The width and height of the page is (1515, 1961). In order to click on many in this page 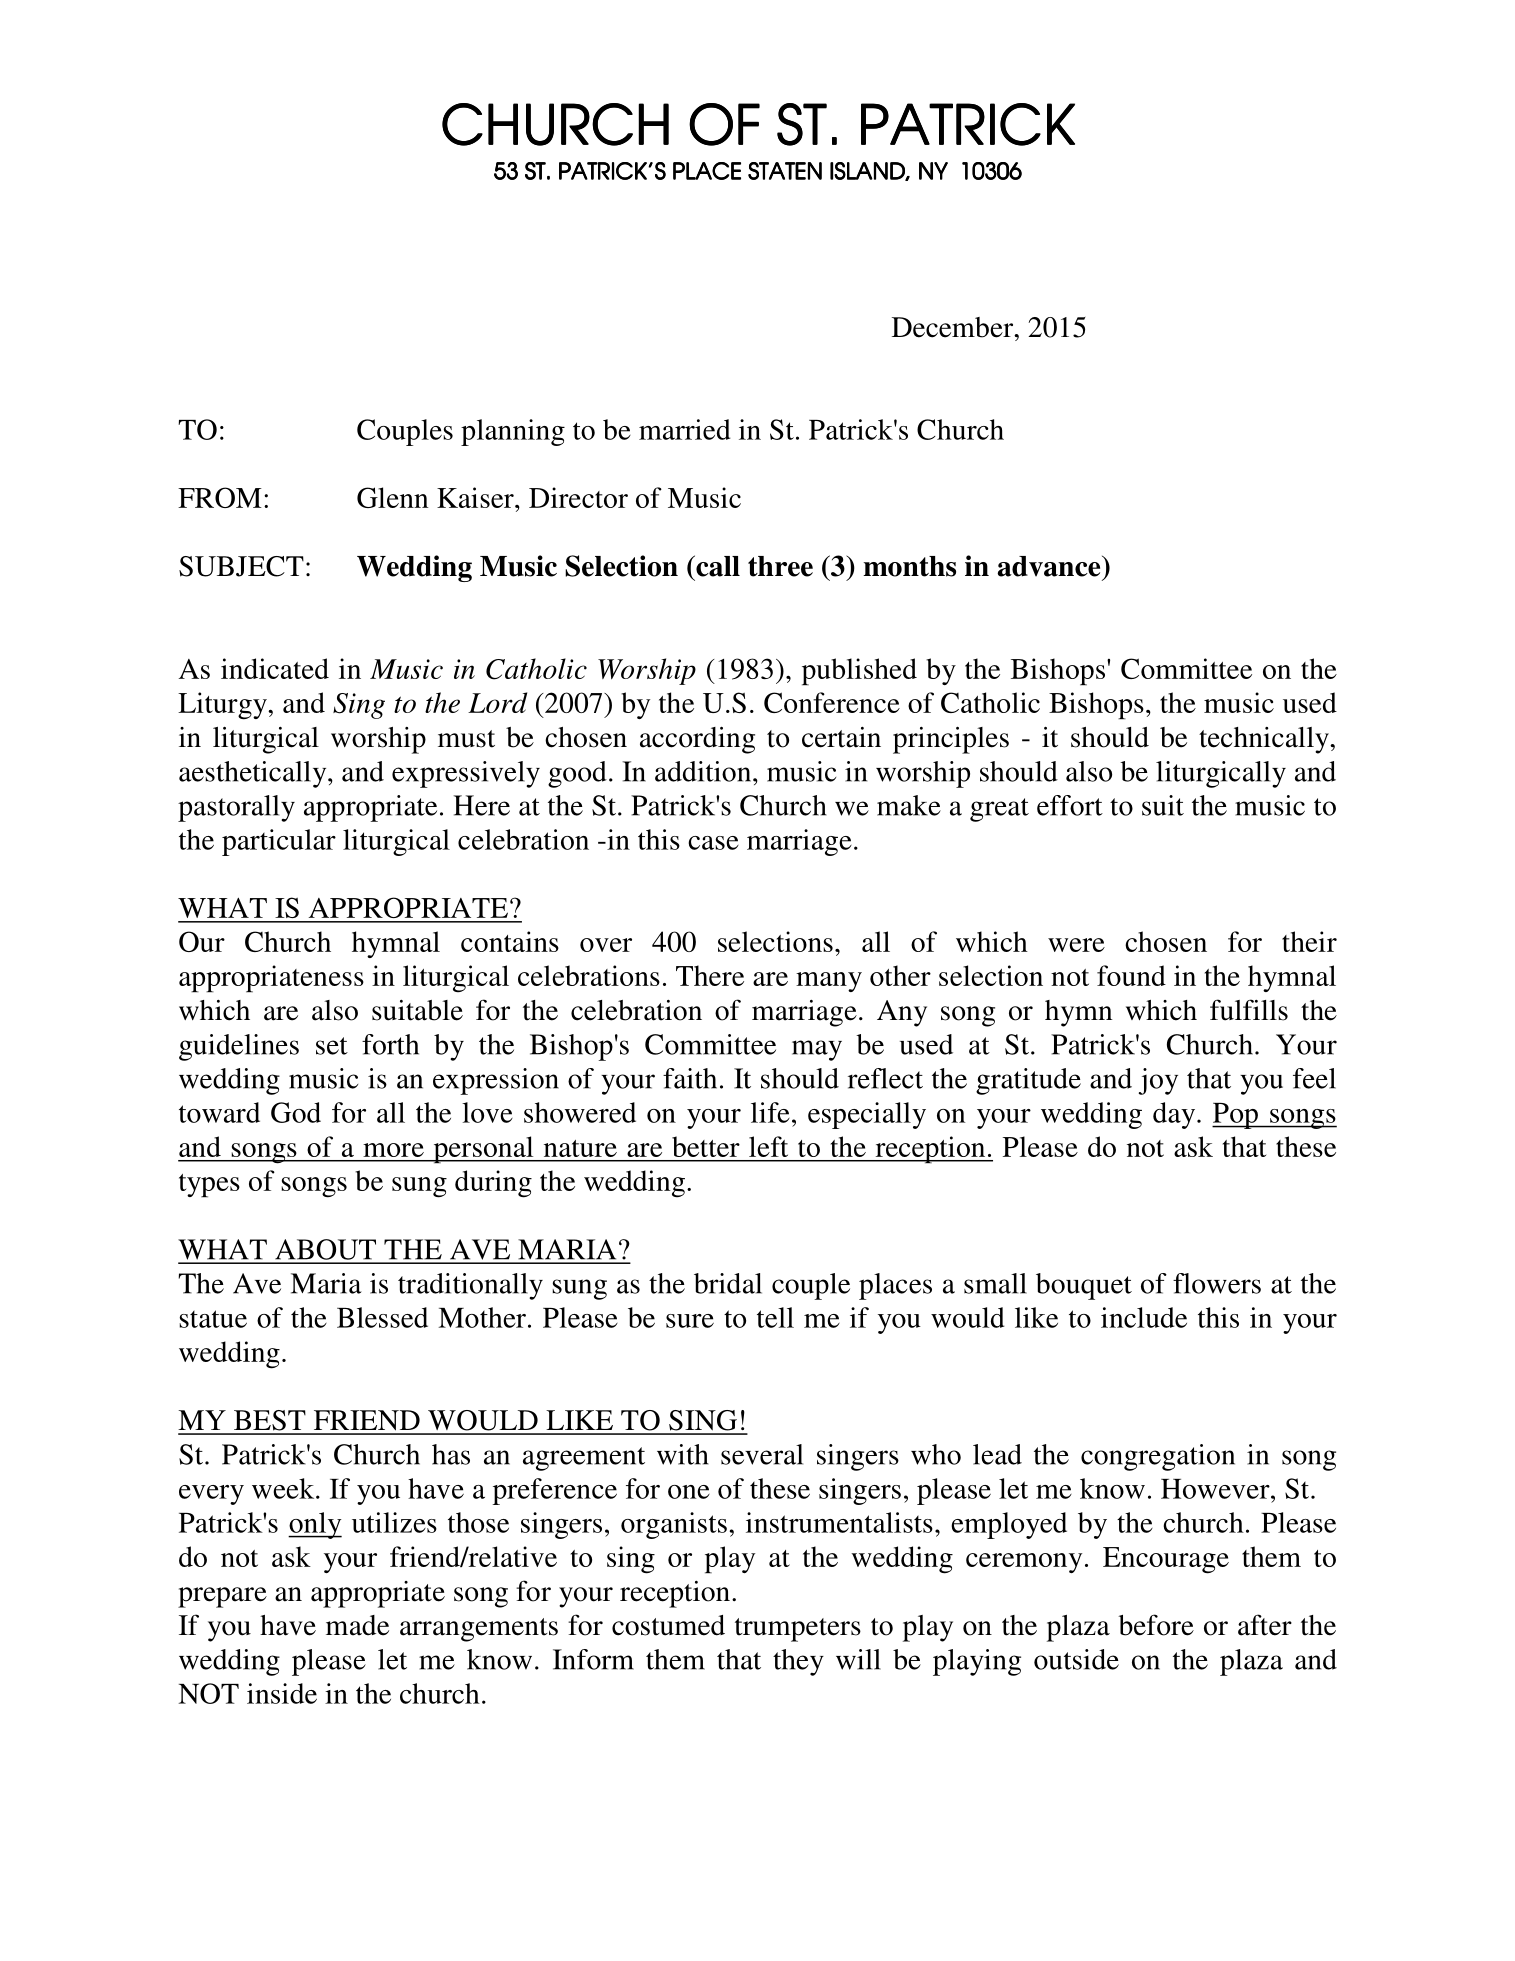, I will do `click(829, 982)`.
